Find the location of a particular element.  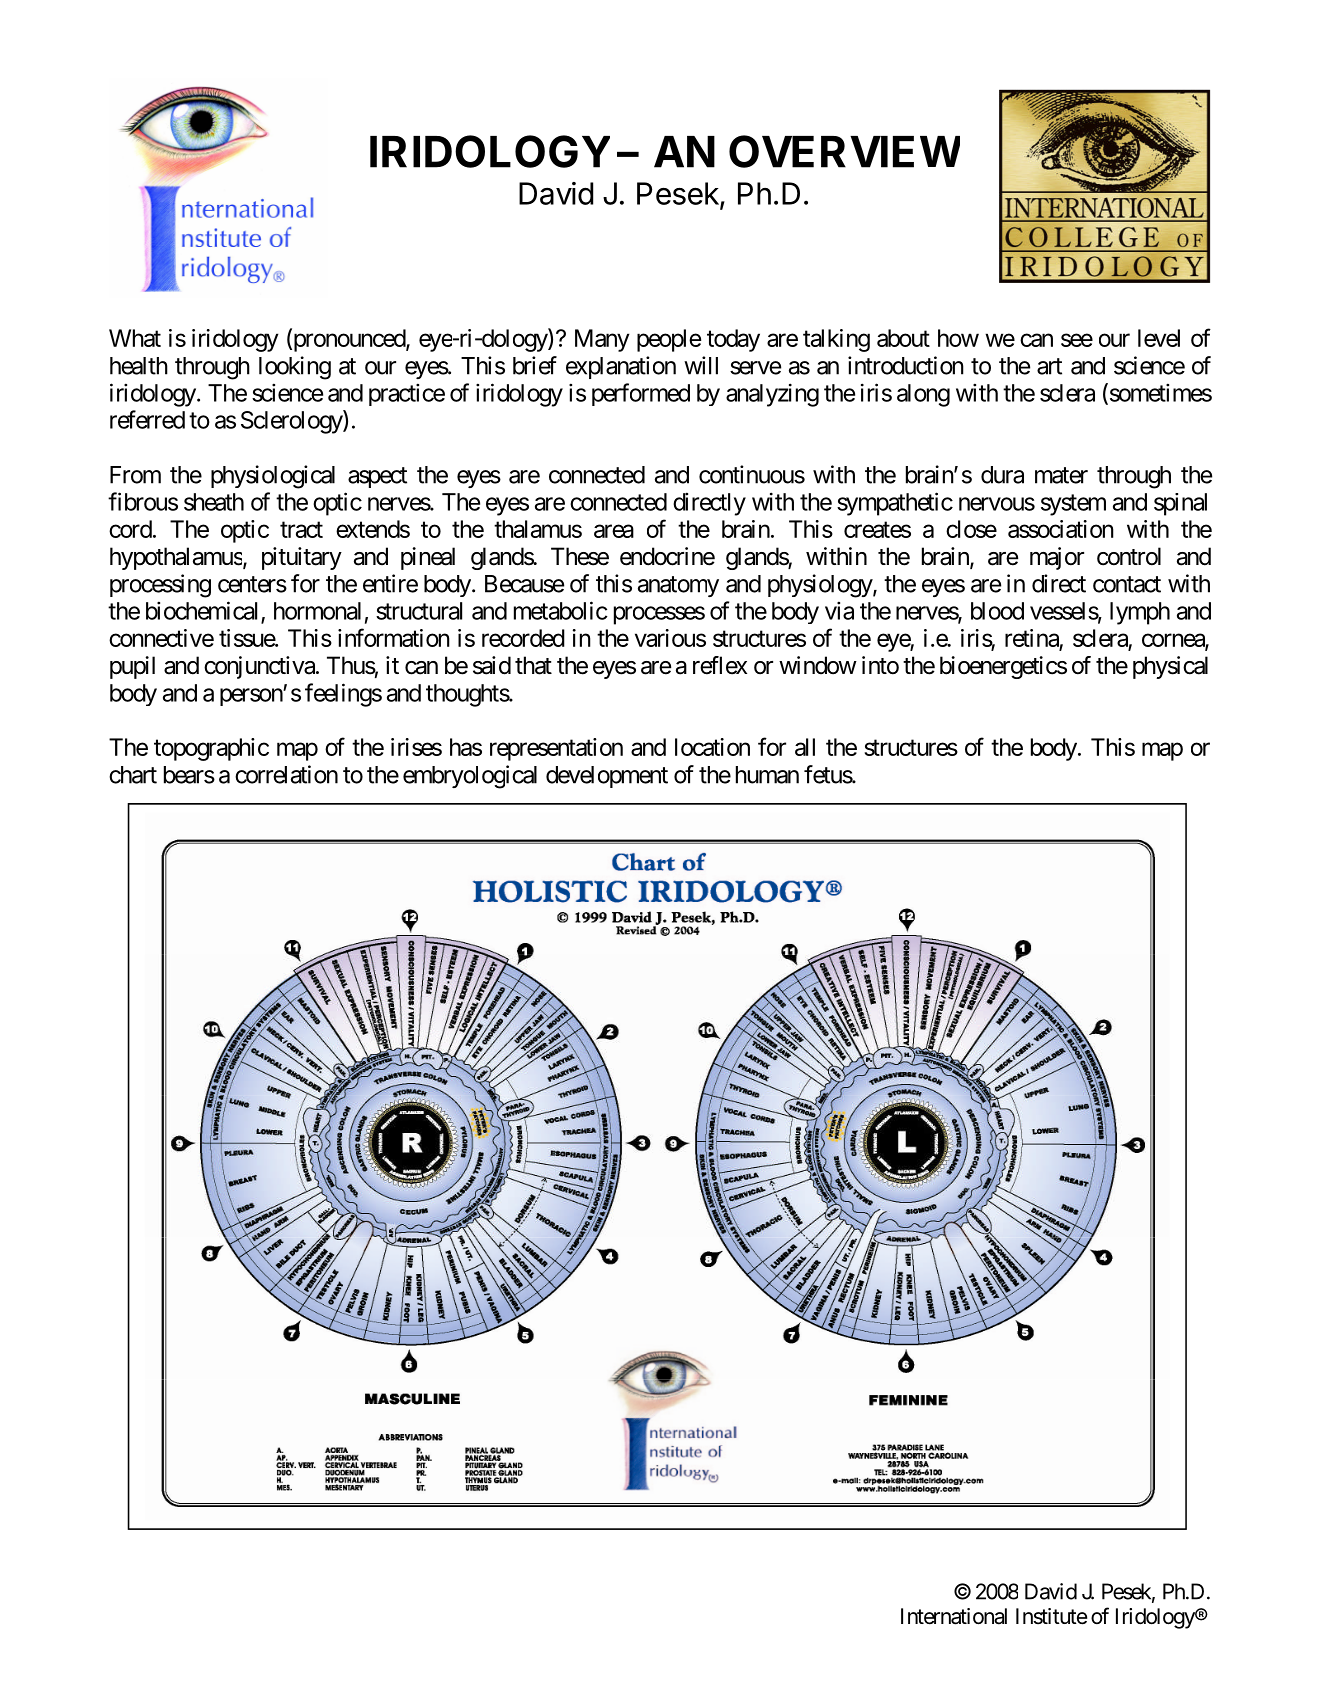

International is located at coordinates (954, 1616).
